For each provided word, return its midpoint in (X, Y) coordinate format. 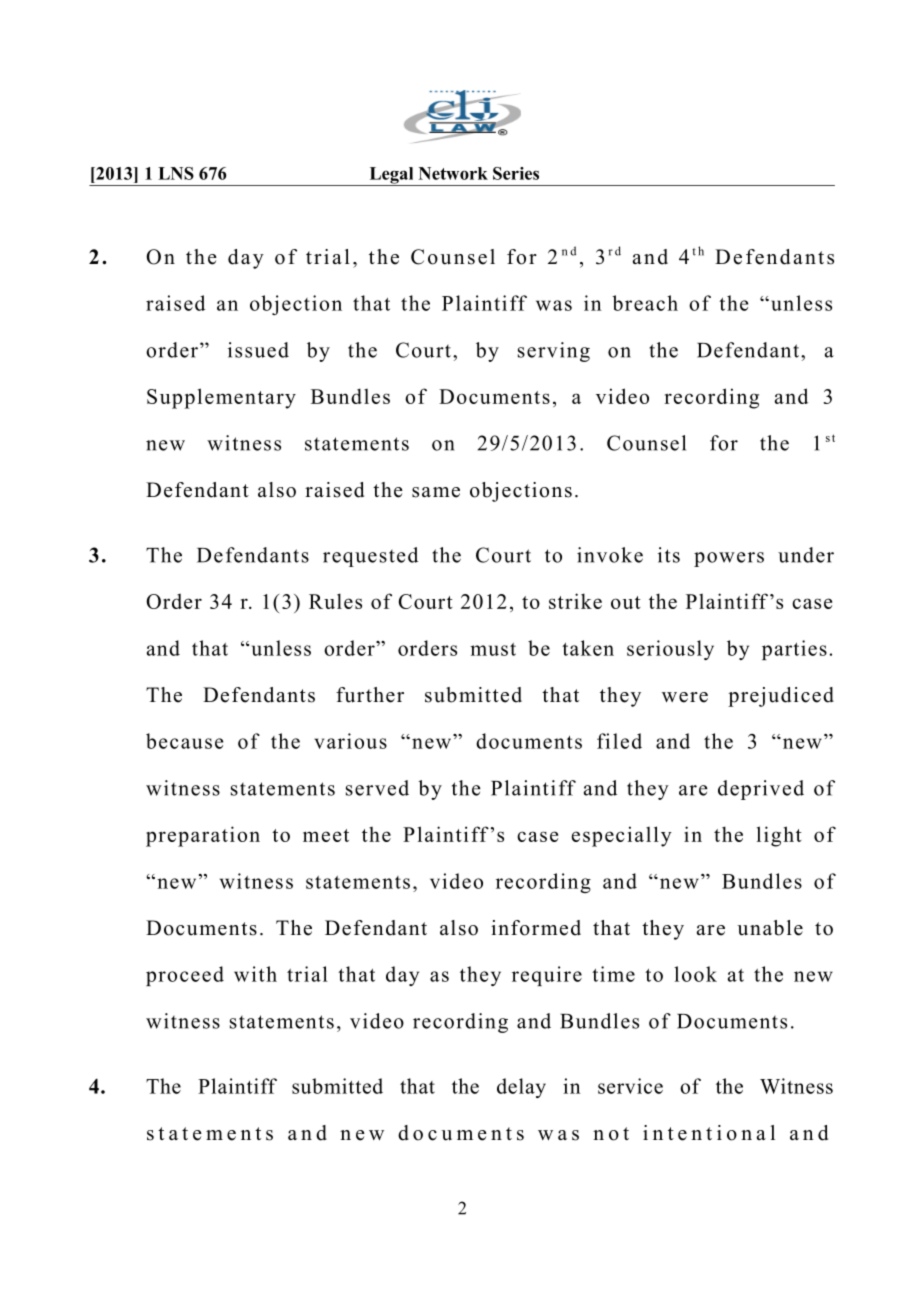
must (493, 649)
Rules (335, 601)
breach (645, 303)
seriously (670, 650)
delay (521, 1088)
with (255, 974)
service (630, 1086)
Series (516, 173)
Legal (391, 176)
